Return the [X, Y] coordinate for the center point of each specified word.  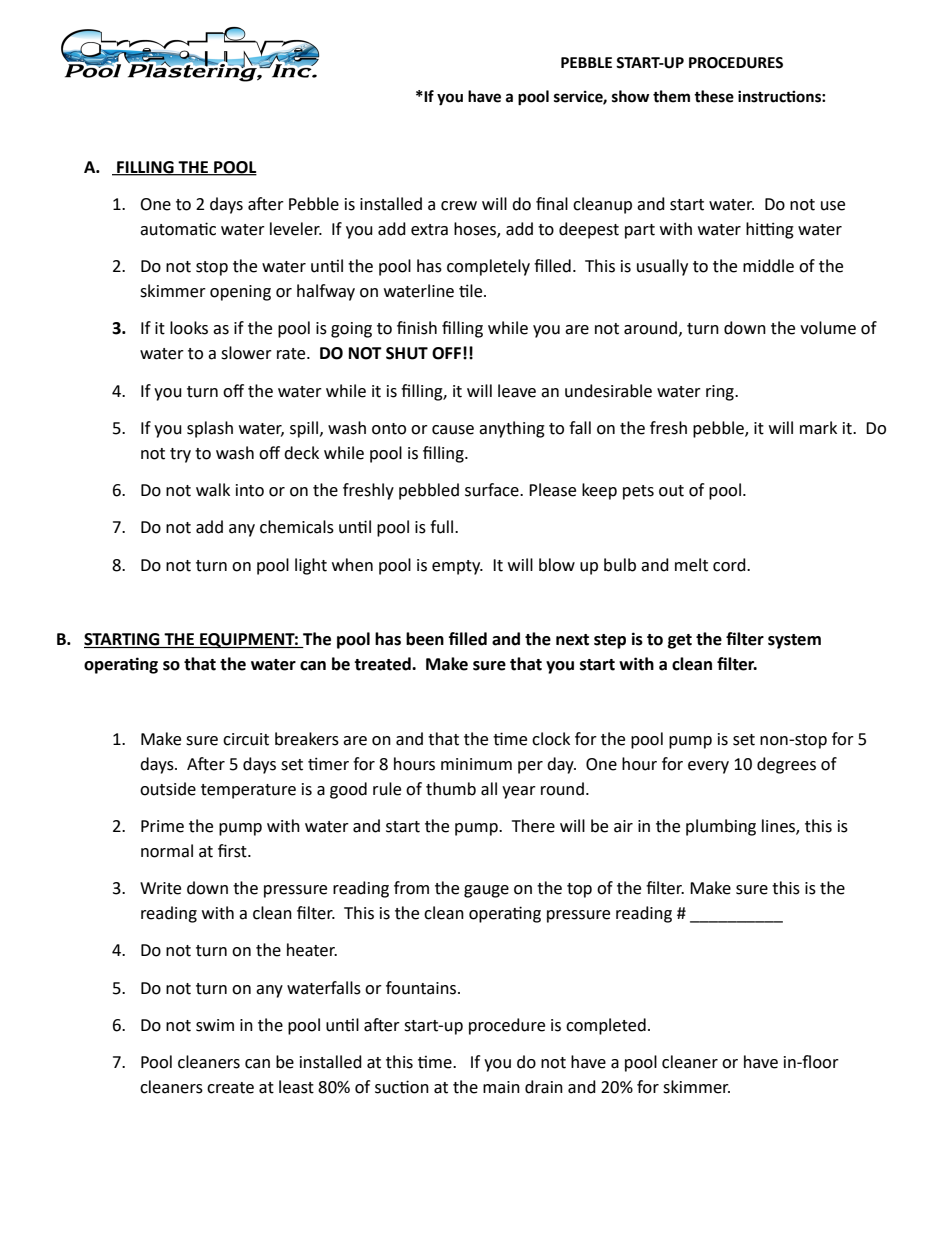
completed [606, 1026]
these [714, 96]
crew [459, 206]
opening [240, 293]
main [501, 1087]
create [230, 1088]
